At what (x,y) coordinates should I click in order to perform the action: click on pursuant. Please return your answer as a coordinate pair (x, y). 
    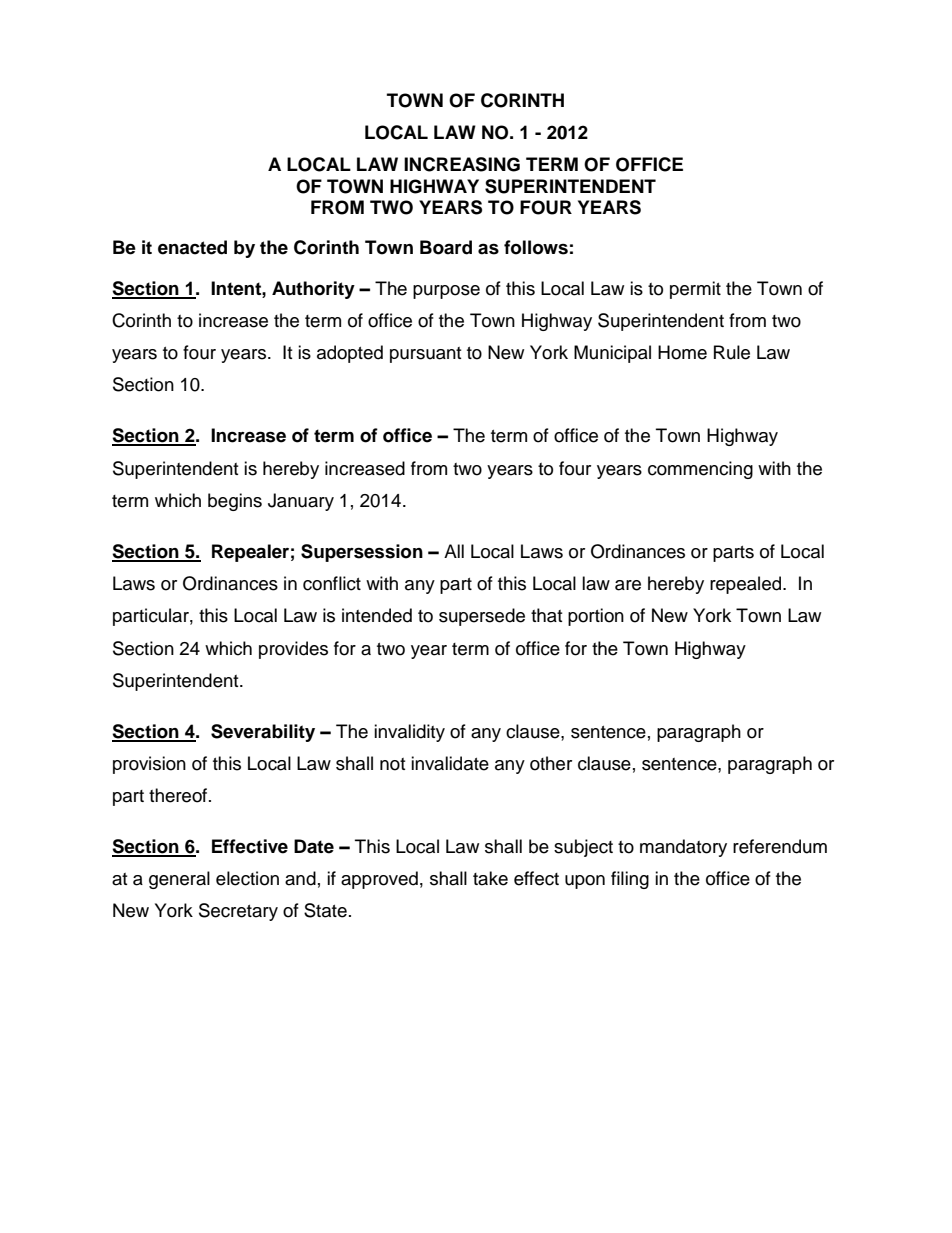
    Looking at the image, I should click on (425, 355).
